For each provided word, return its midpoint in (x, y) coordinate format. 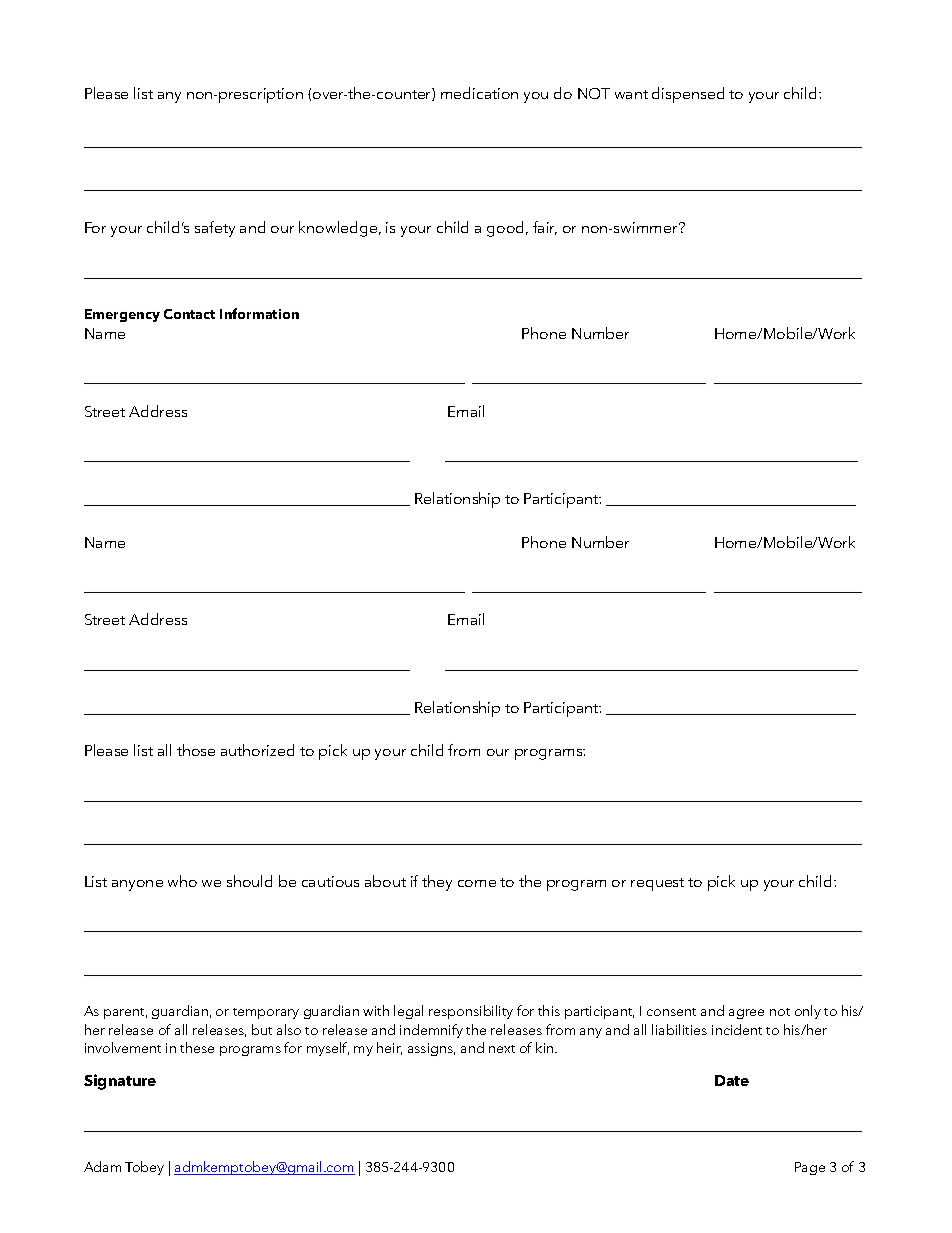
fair (545, 228)
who (182, 881)
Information (259, 313)
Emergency (122, 315)
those (196, 750)
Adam (102, 1166)
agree (746, 1014)
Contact (189, 314)
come (477, 883)
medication (479, 93)
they (437, 883)
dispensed (688, 95)
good (507, 229)
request (657, 884)
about (385, 881)
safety (215, 229)
